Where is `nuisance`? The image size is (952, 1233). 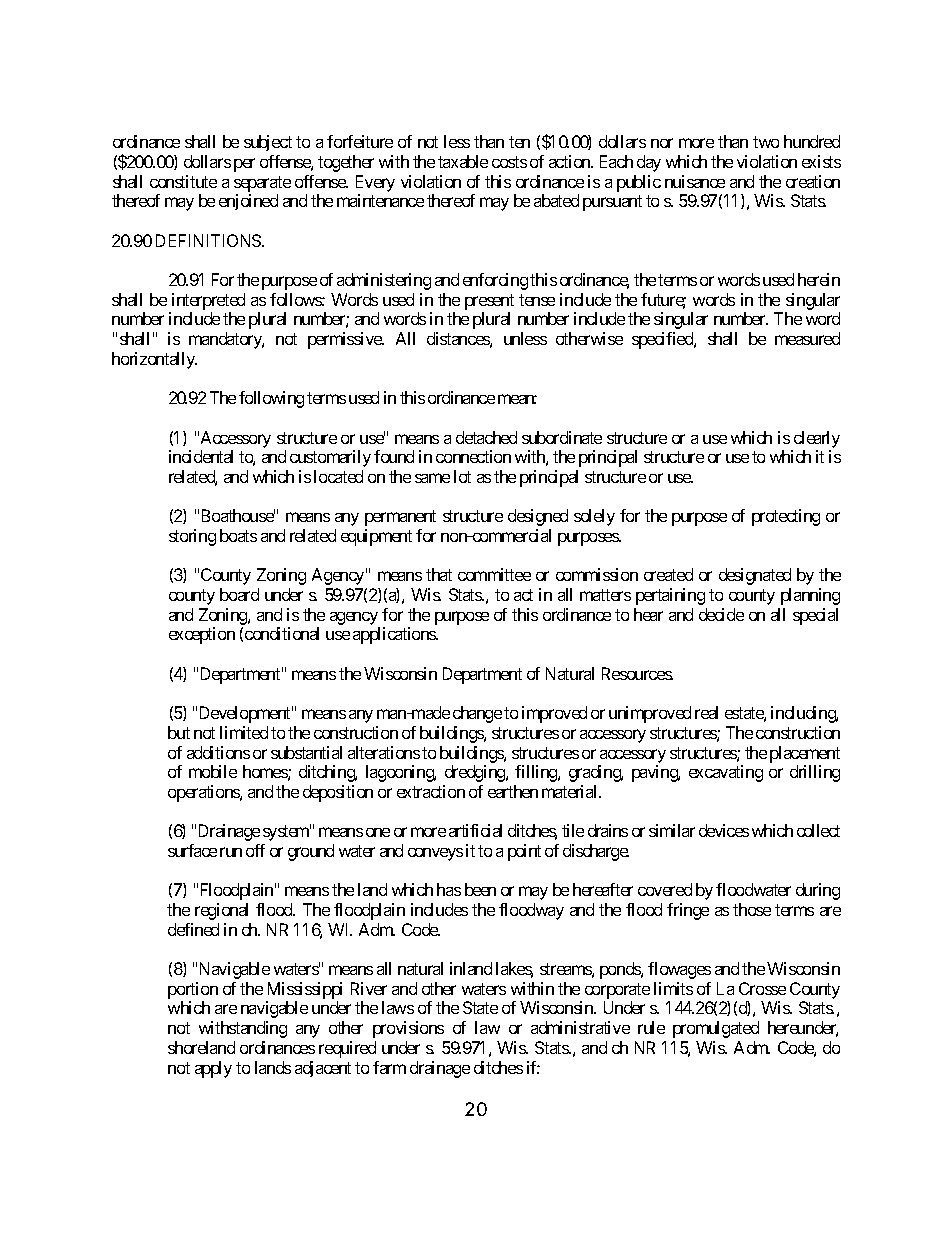 nuisance is located at coordinates (695, 181).
